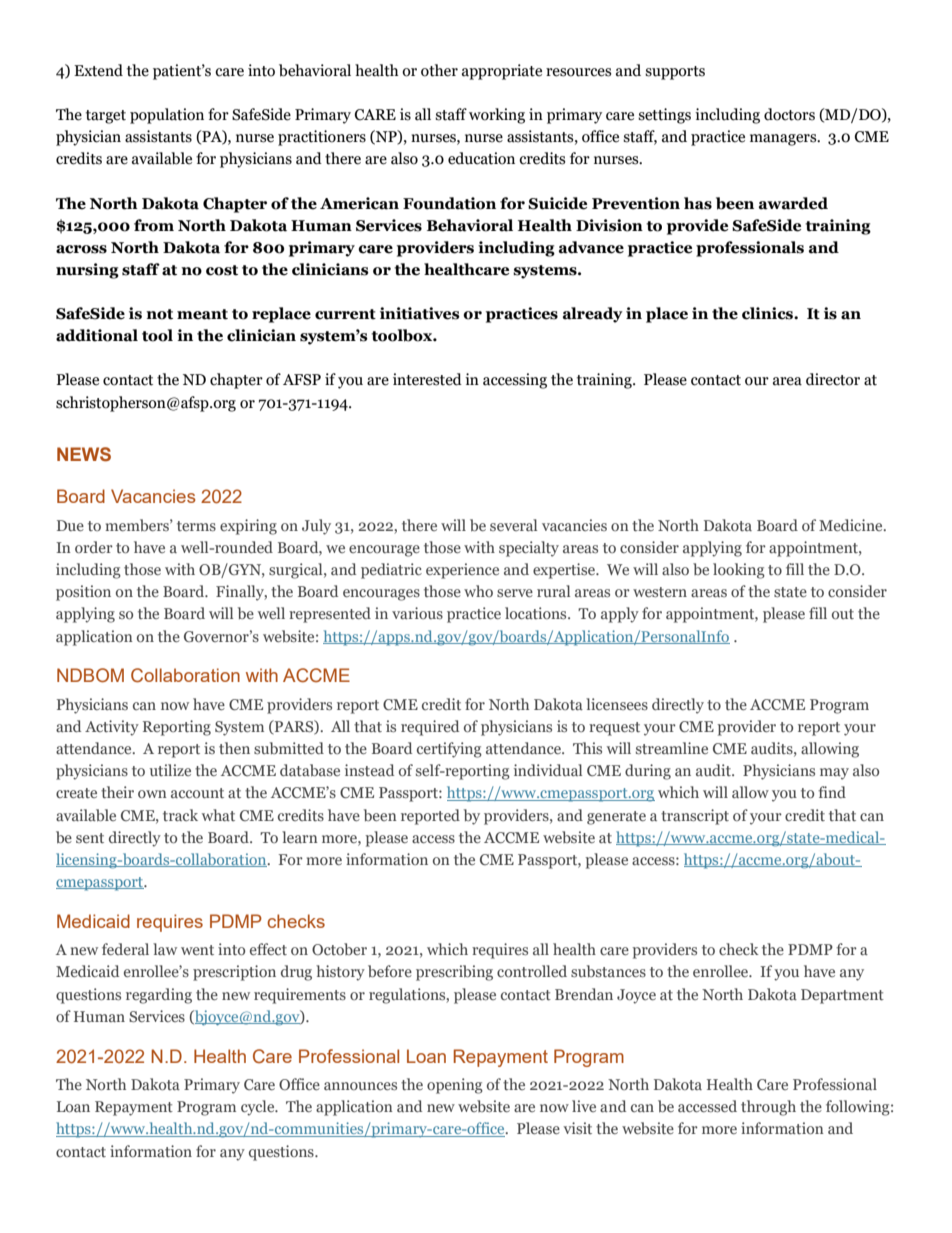 The width and height of the document is (952, 1233). What do you see at coordinates (165, 949) in the document?
I see `law` at bounding box center [165, 949].
